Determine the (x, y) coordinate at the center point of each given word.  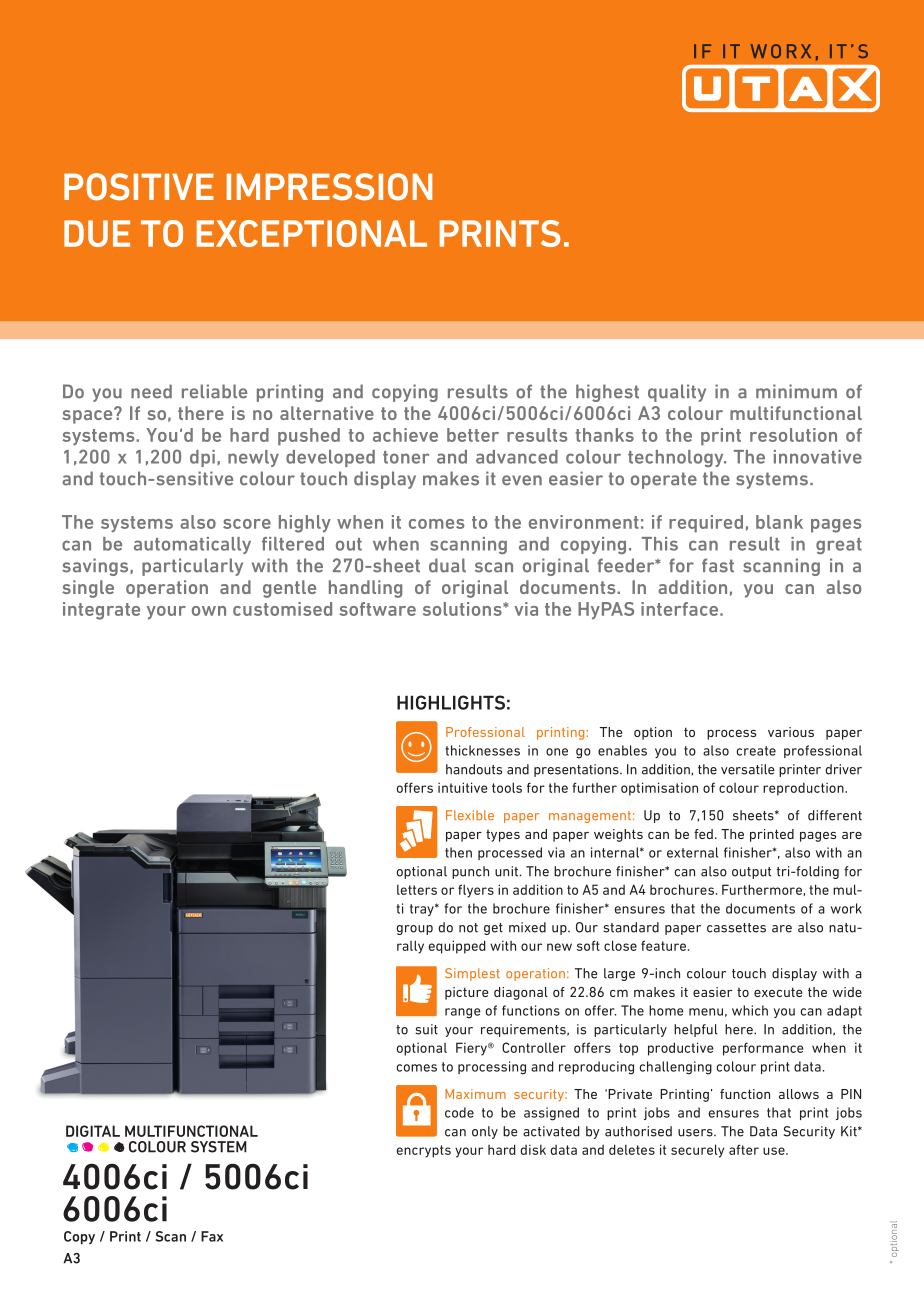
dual (447, 565)
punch (470, 872)
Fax (212, 1236)
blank (779, 522)
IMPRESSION (329, 187)
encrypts (424, 1151)
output (751, 873)
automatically (192, 545)
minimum (796, 391)
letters (417, 889)
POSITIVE (139, 187)
